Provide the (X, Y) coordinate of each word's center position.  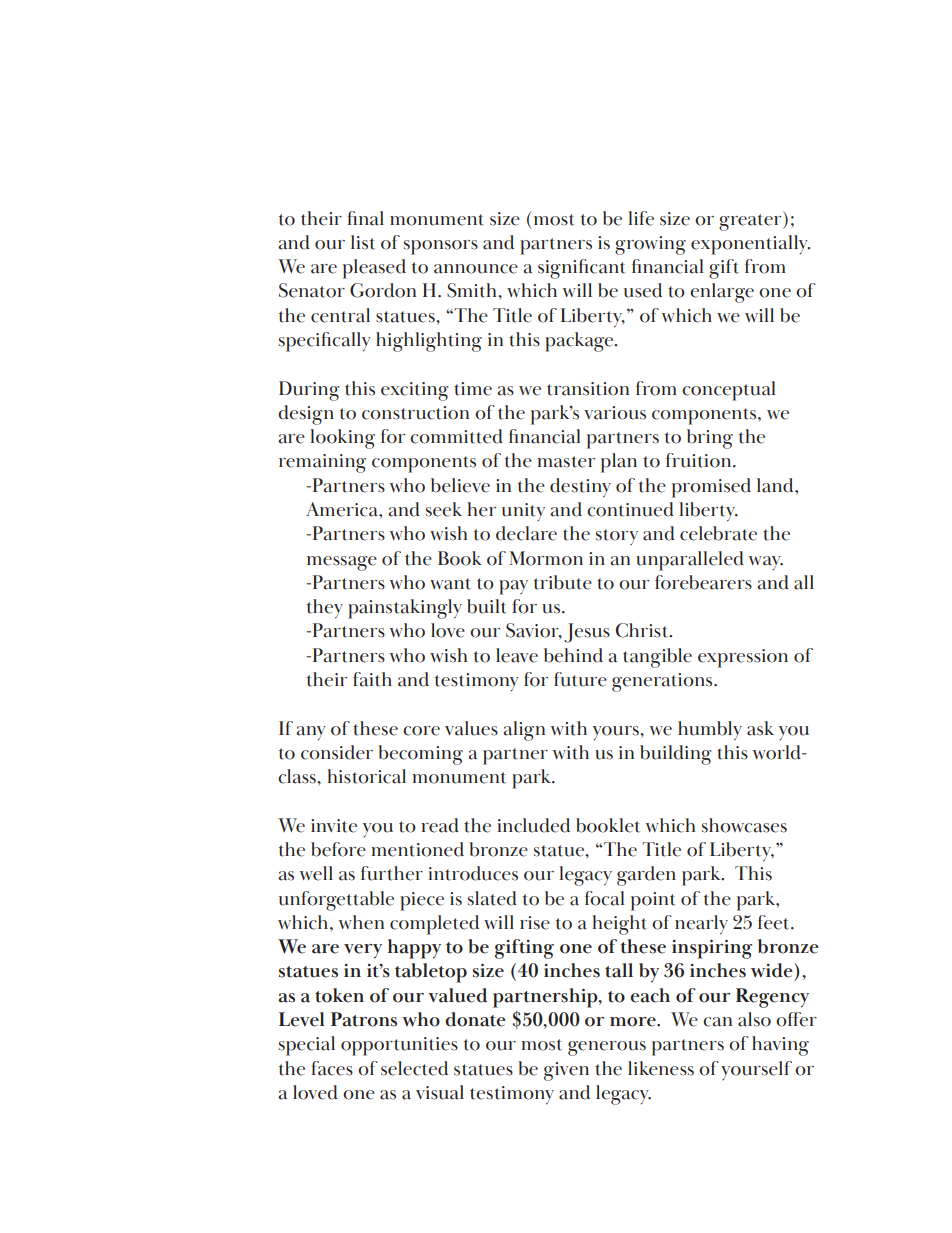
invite (334, 826)
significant (582, 269)
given (566, 1071)
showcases (744, 825)
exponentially (750, 245)
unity (523, 512)
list (363, 242)
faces (332, 1068)
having (780, 1046)
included (533, 825)
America (343, 509)
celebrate (718, 533)
